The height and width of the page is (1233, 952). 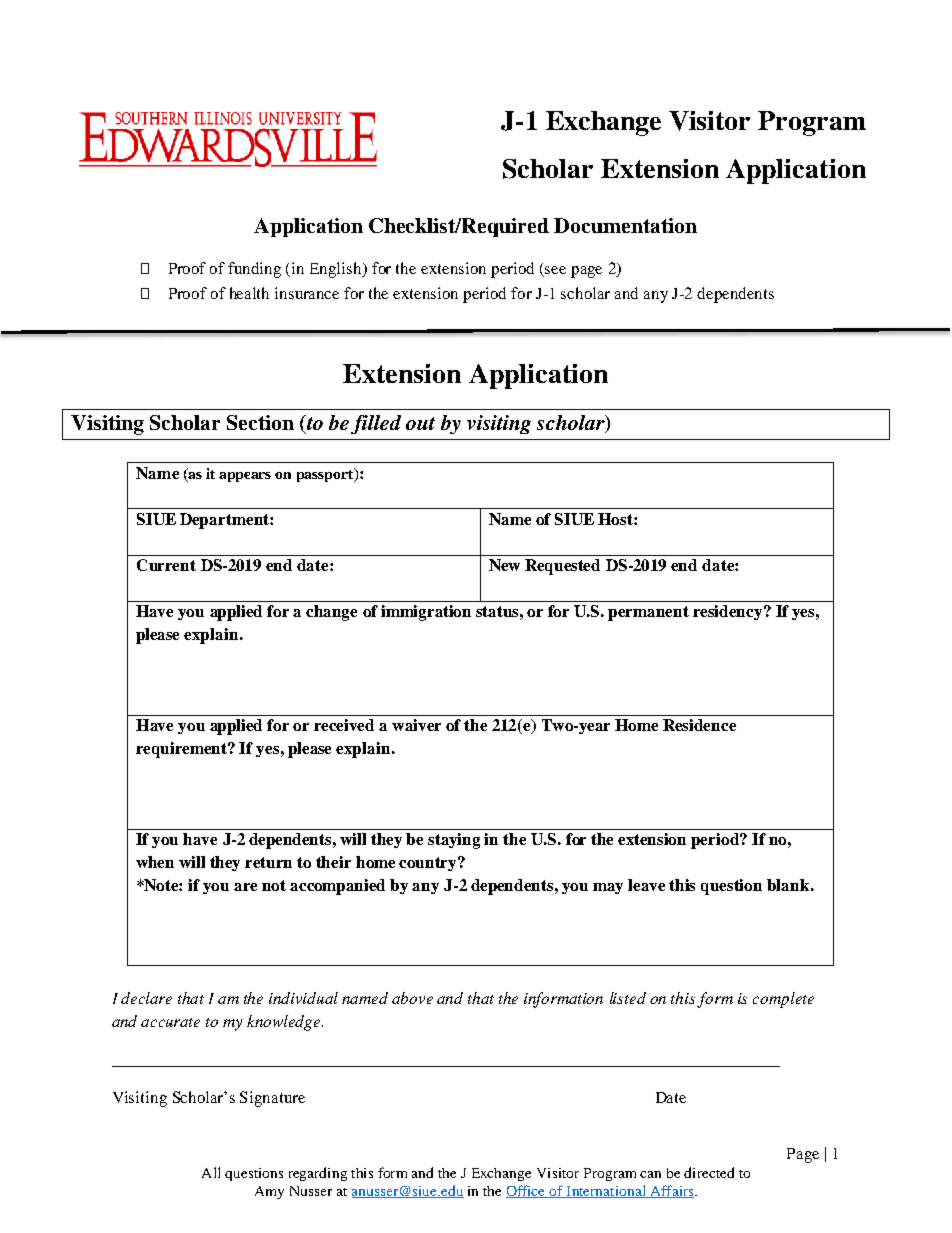 What do you see at coordinates (254, 270) in the page?
I see `funding` at bounding box center [254, 270].
